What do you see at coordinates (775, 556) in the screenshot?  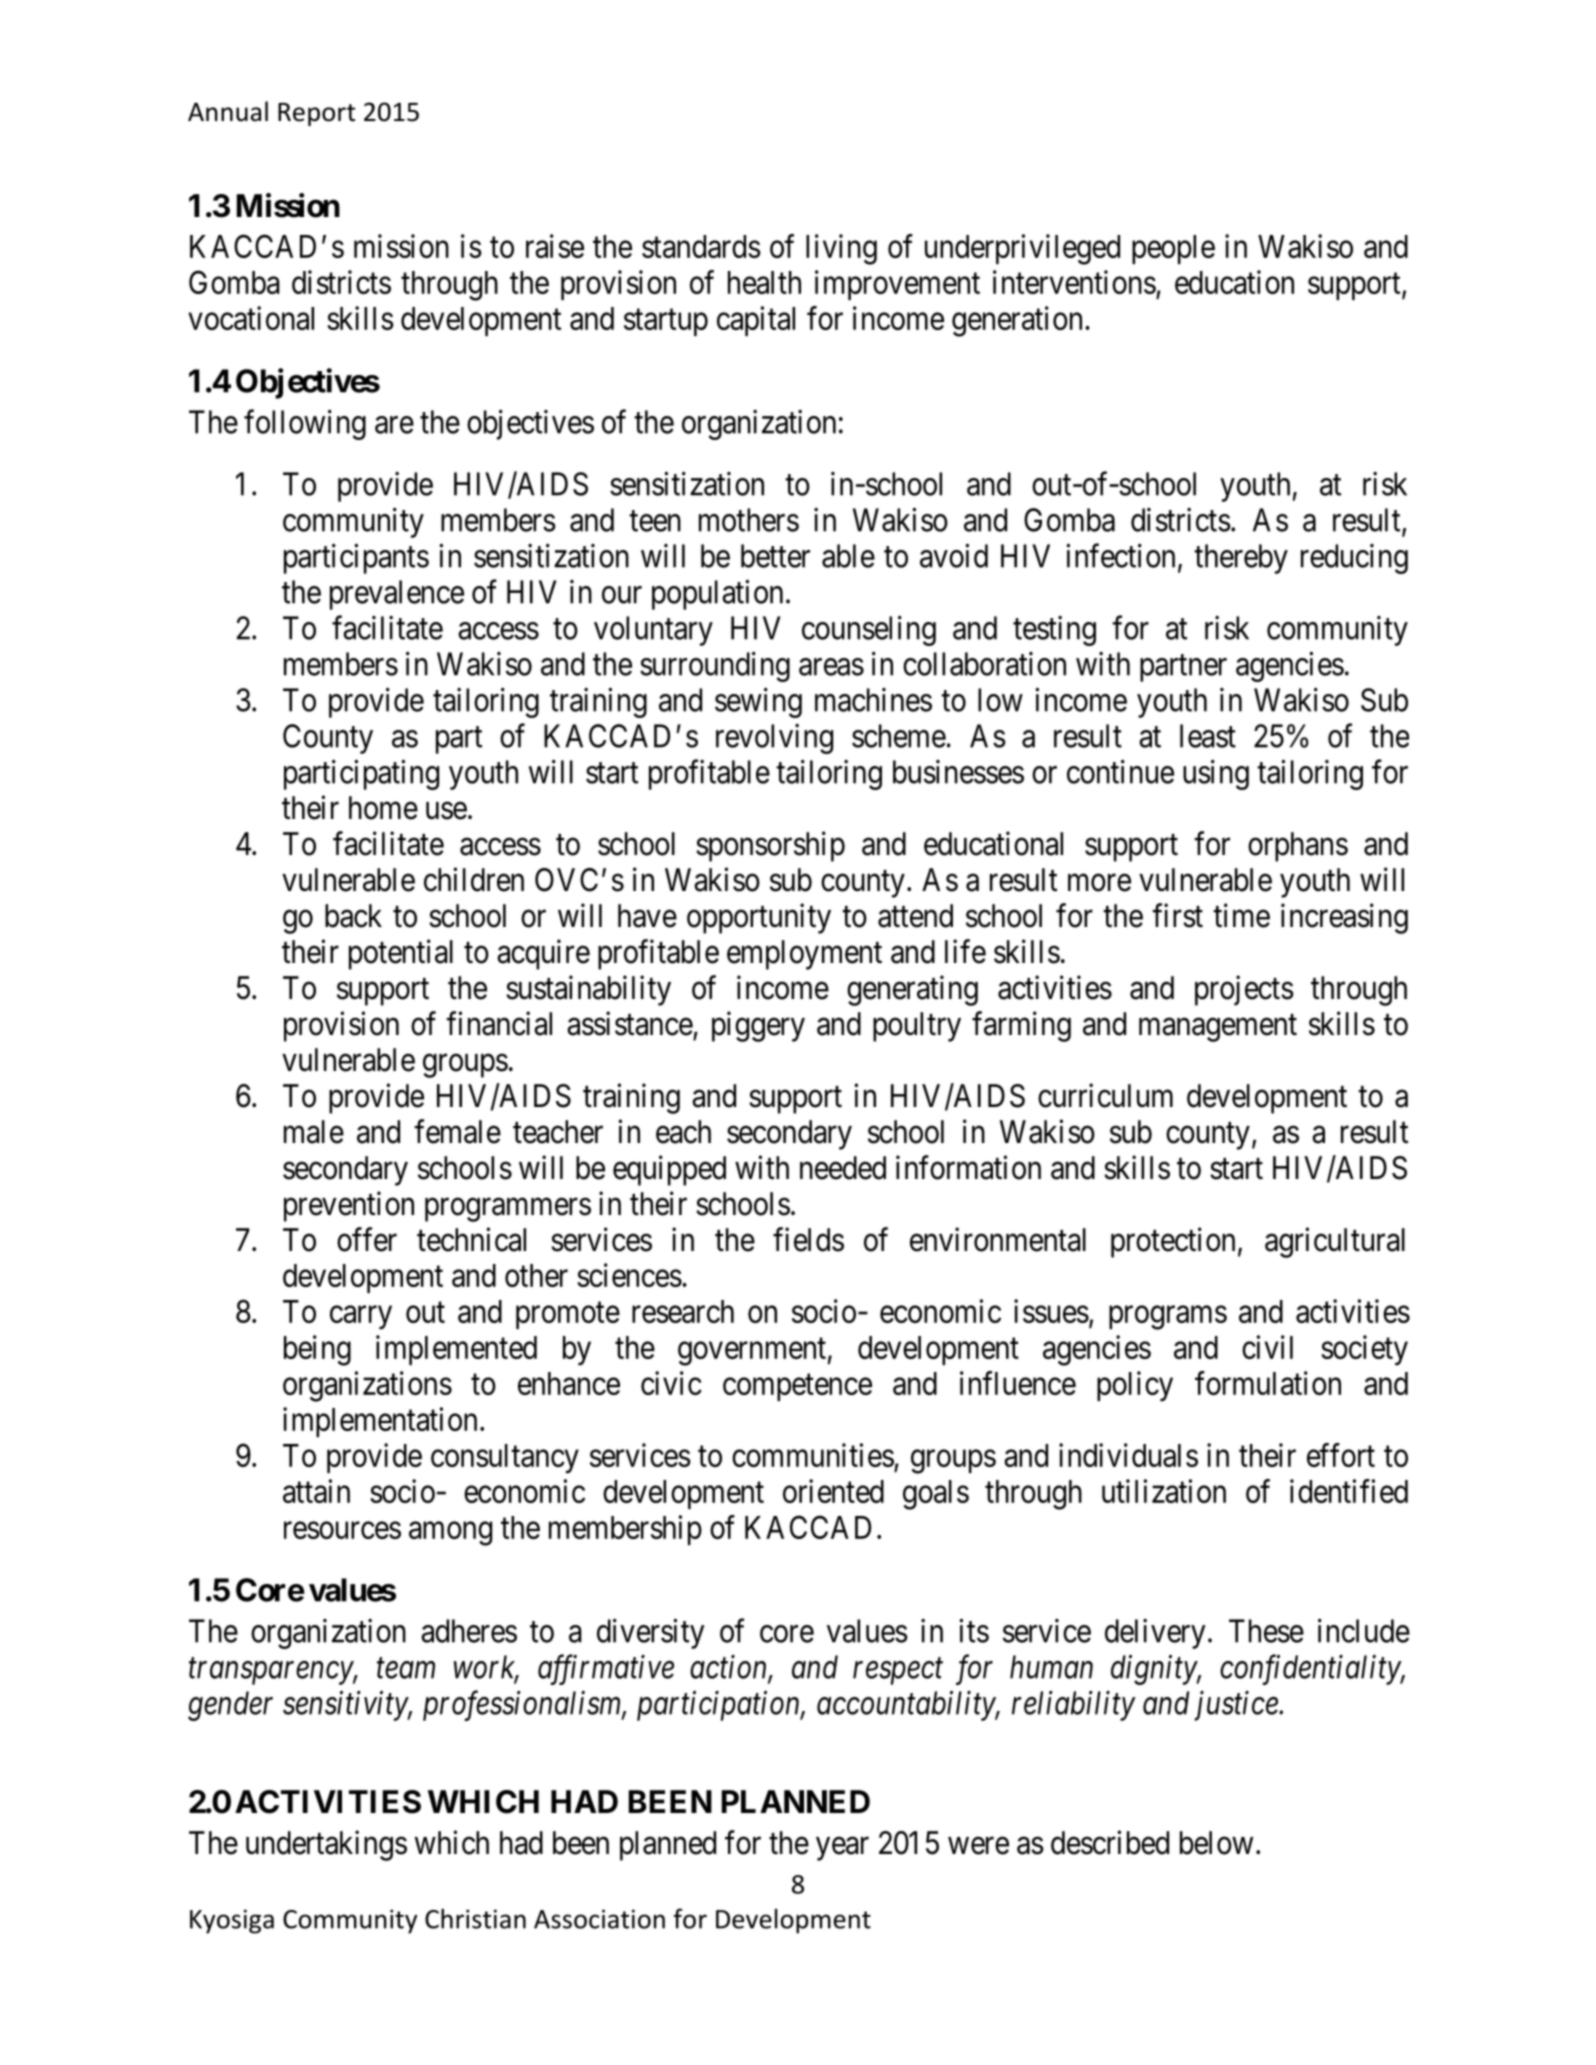 I see `better` at bounding box center [775, 556].
